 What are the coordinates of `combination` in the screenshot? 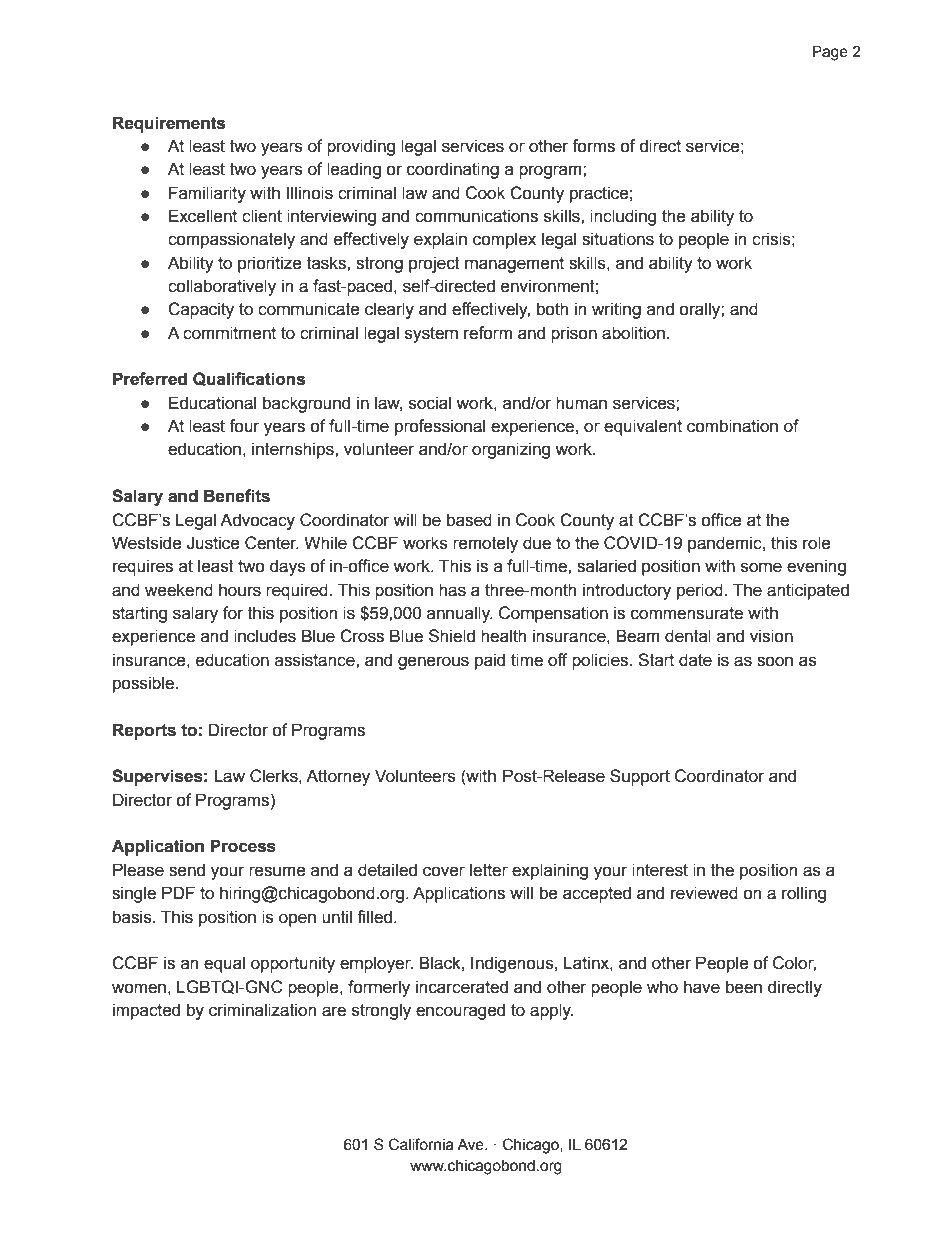 It's located at (732, 426).
